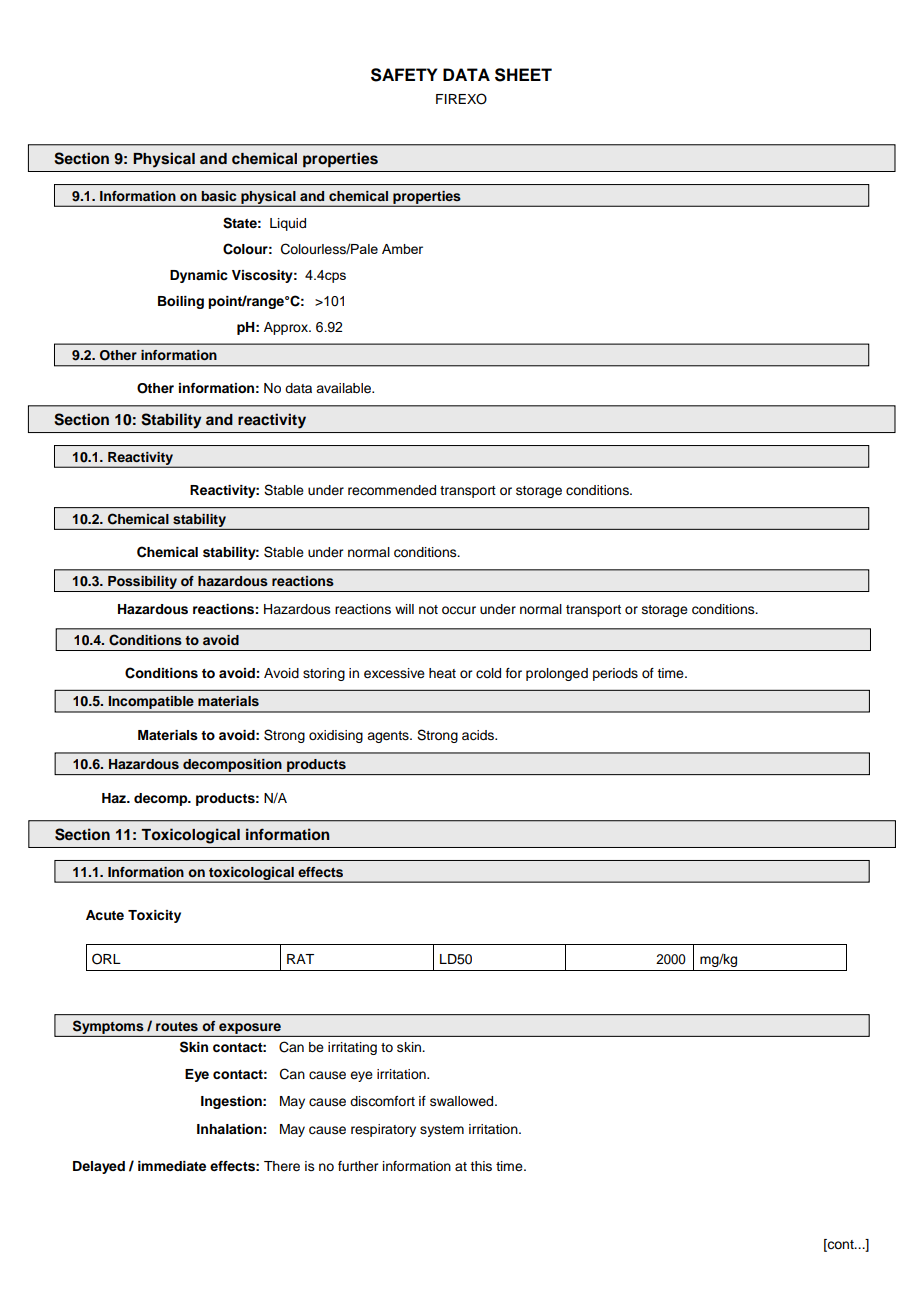 This screenshot has height=1309, width=924. I want to click on Toxicity, so click(154, 916).
